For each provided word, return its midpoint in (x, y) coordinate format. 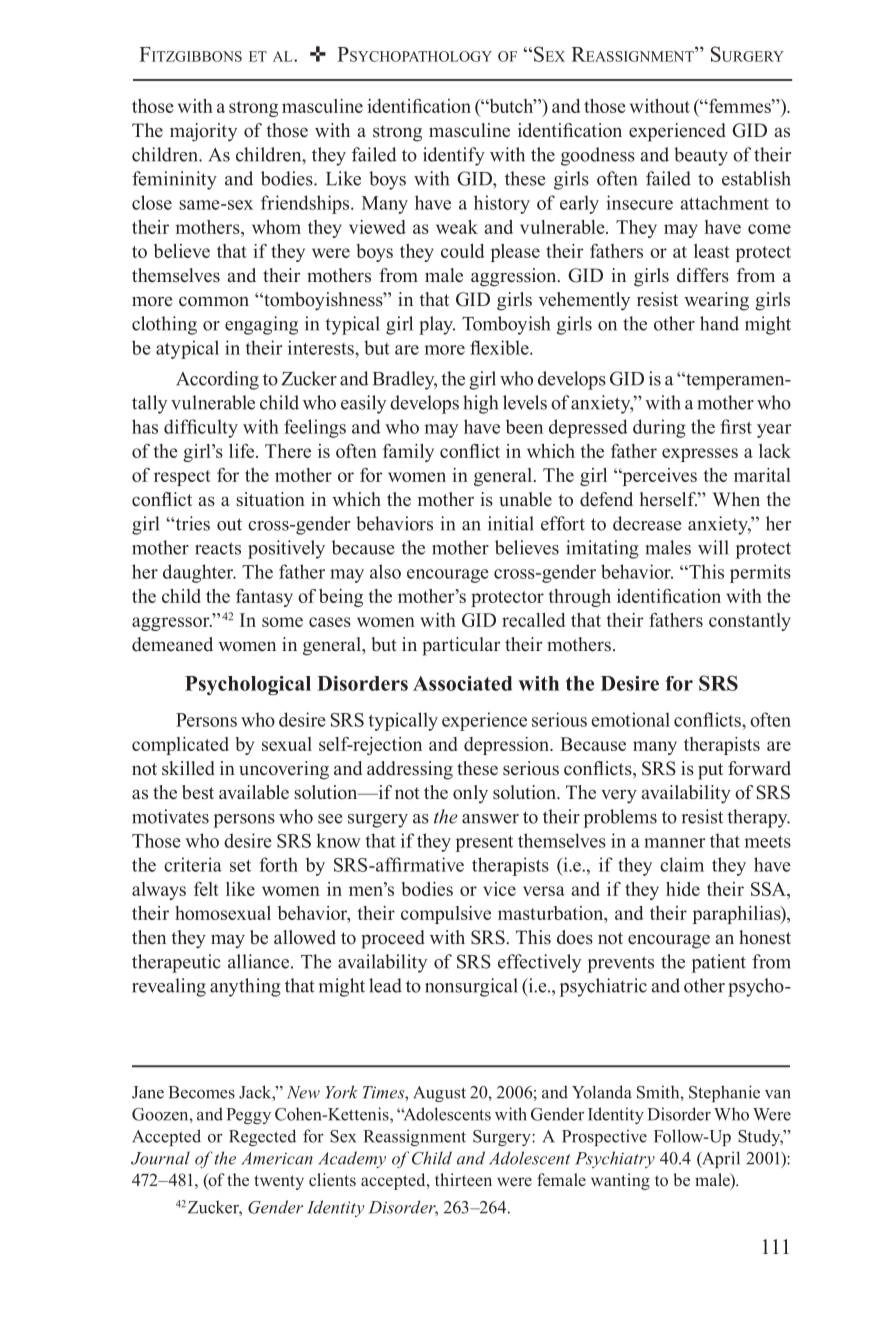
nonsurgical (471, 987)
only (470, 794)
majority (203, 132)
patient (718, 963)
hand (719, 323)
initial (511, 523)
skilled (188, 768)
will (713, 547)
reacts (218, 548)
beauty (701, 156)
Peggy (248, 1116)
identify (454, 156)
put (710, 771)
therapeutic (176, 963)
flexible (500, 347)
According (217, 380)
